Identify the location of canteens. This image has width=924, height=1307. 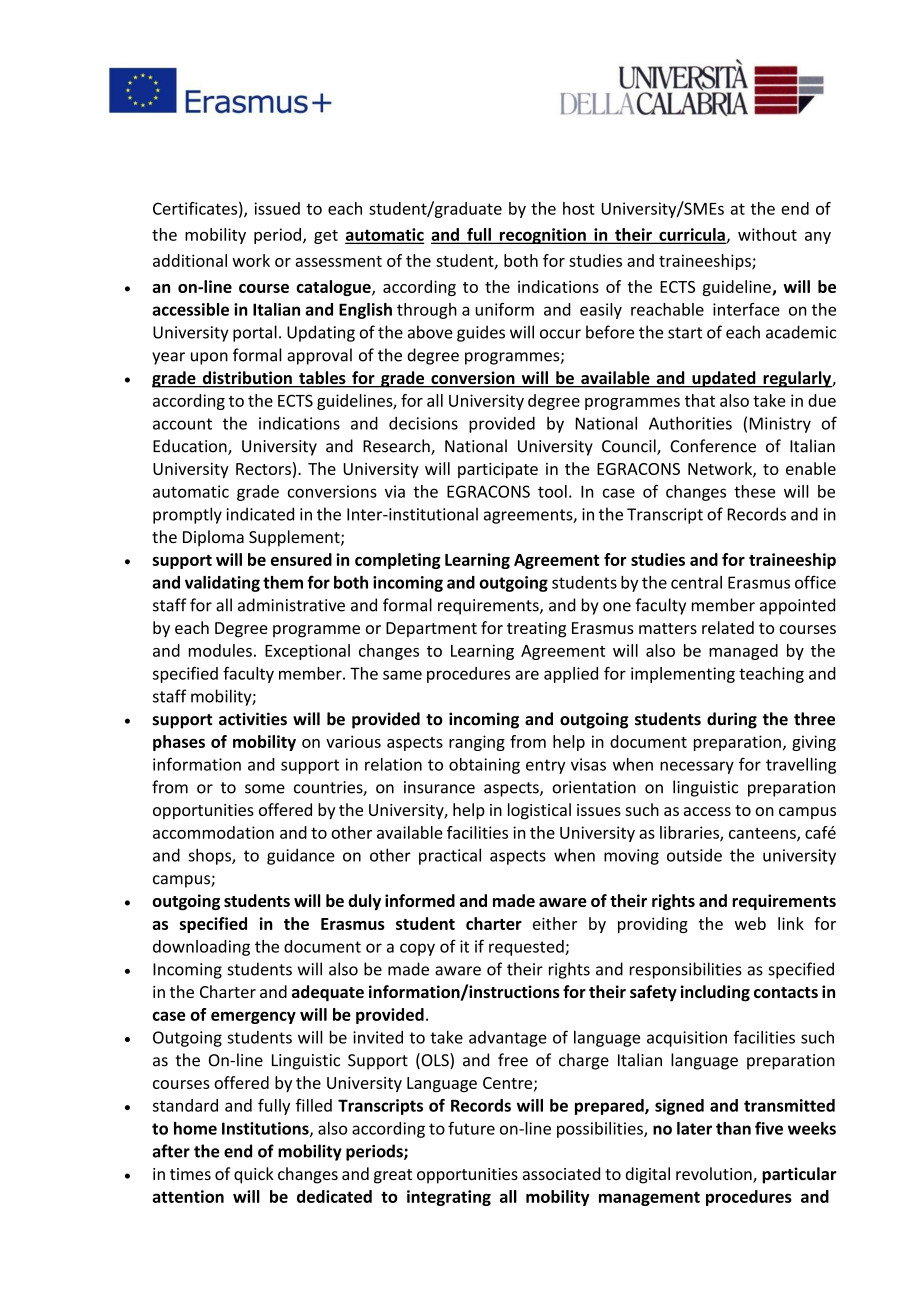
(763, 834).
